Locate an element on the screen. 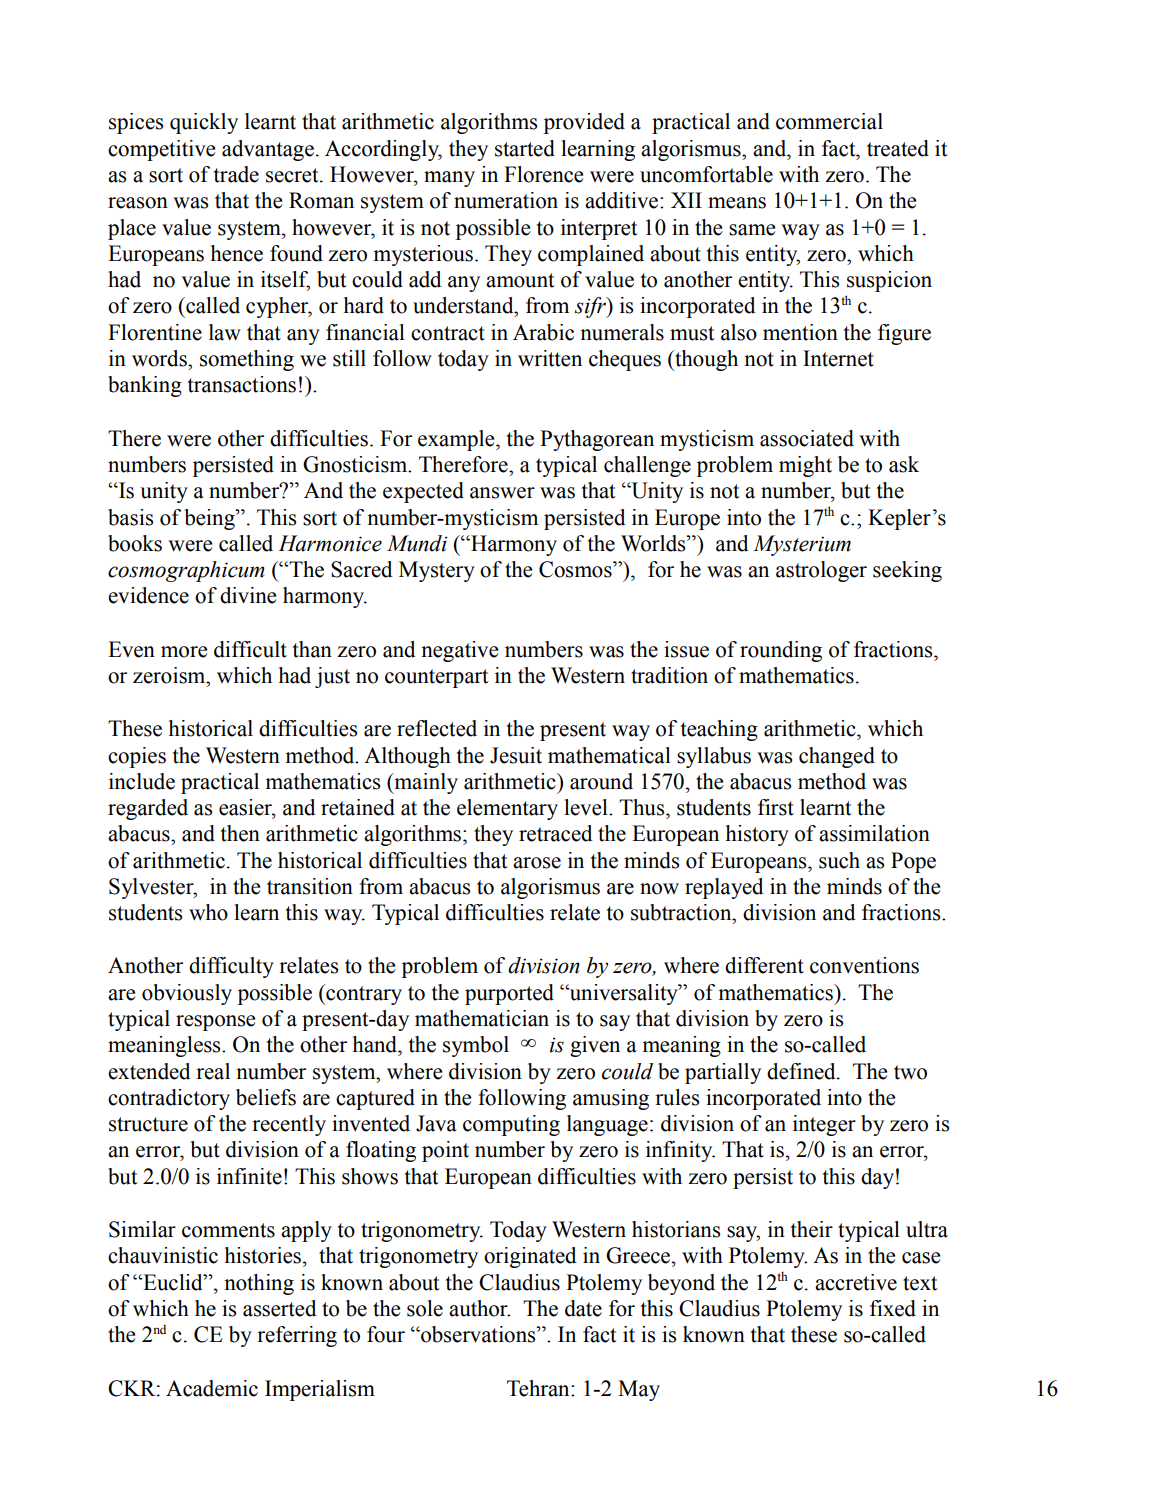 The height and width of the screenshot is (1509, 1166). changed is located at coordinates (837, 757).
